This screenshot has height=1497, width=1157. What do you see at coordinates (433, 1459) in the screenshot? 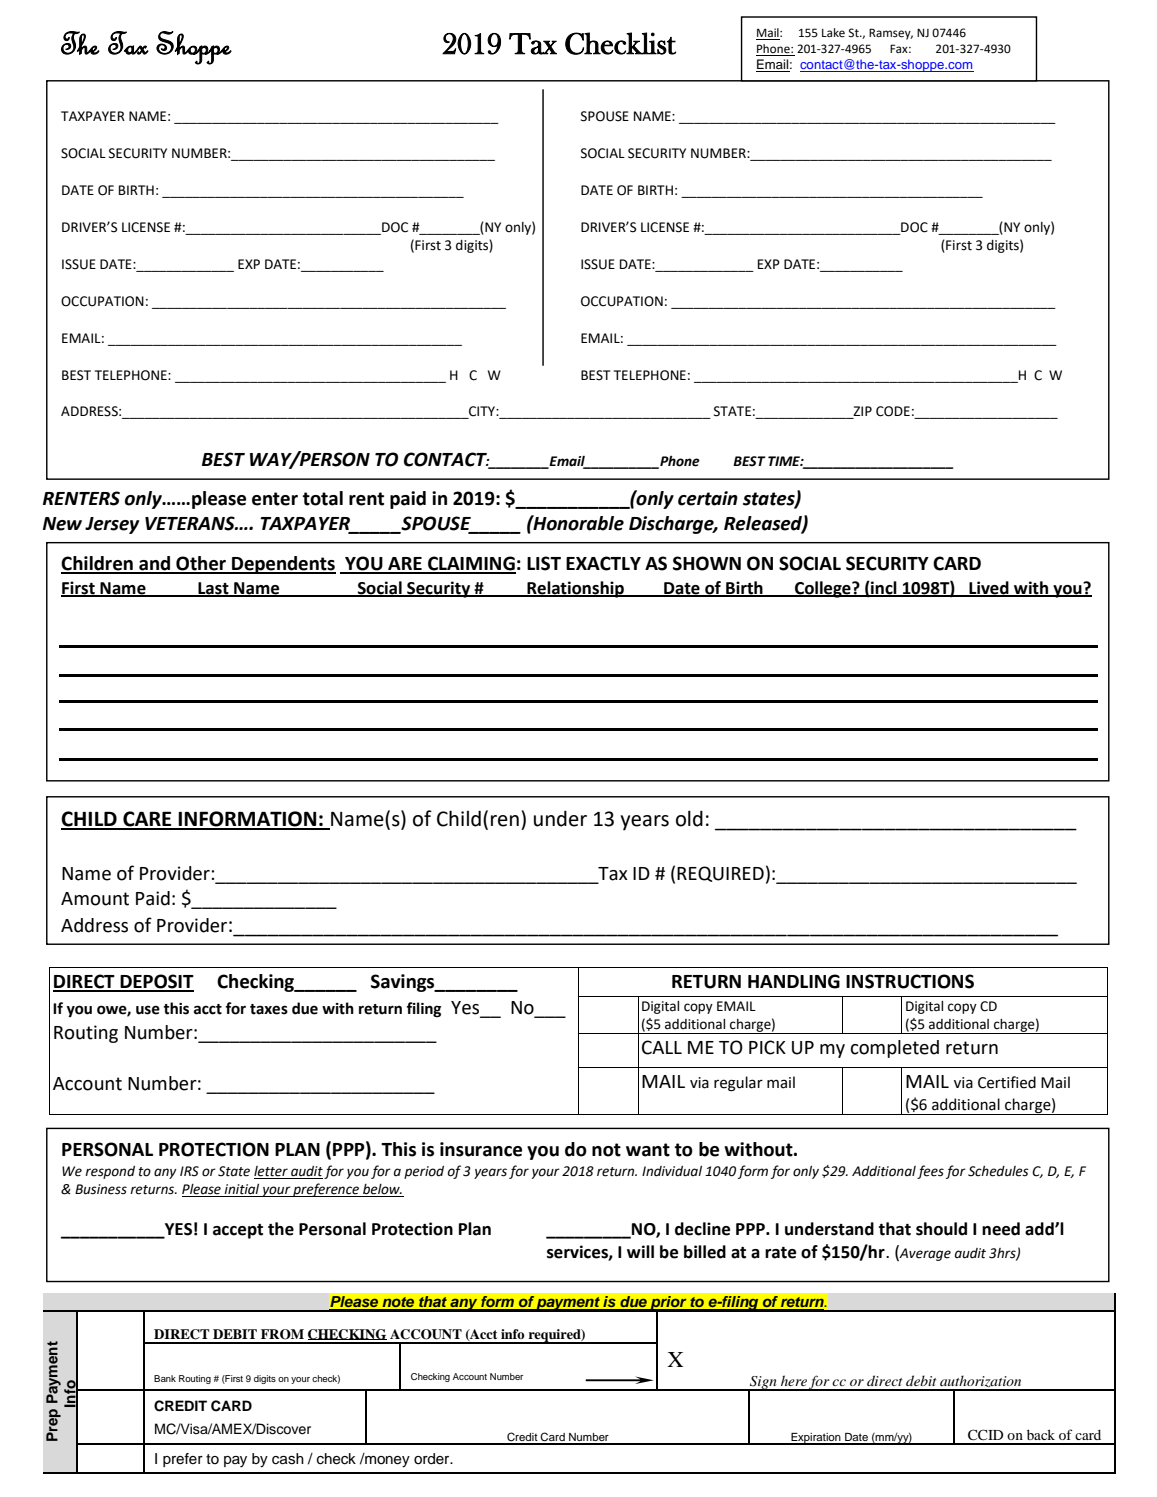
I see `order` at bounding box center [433, 1459].
